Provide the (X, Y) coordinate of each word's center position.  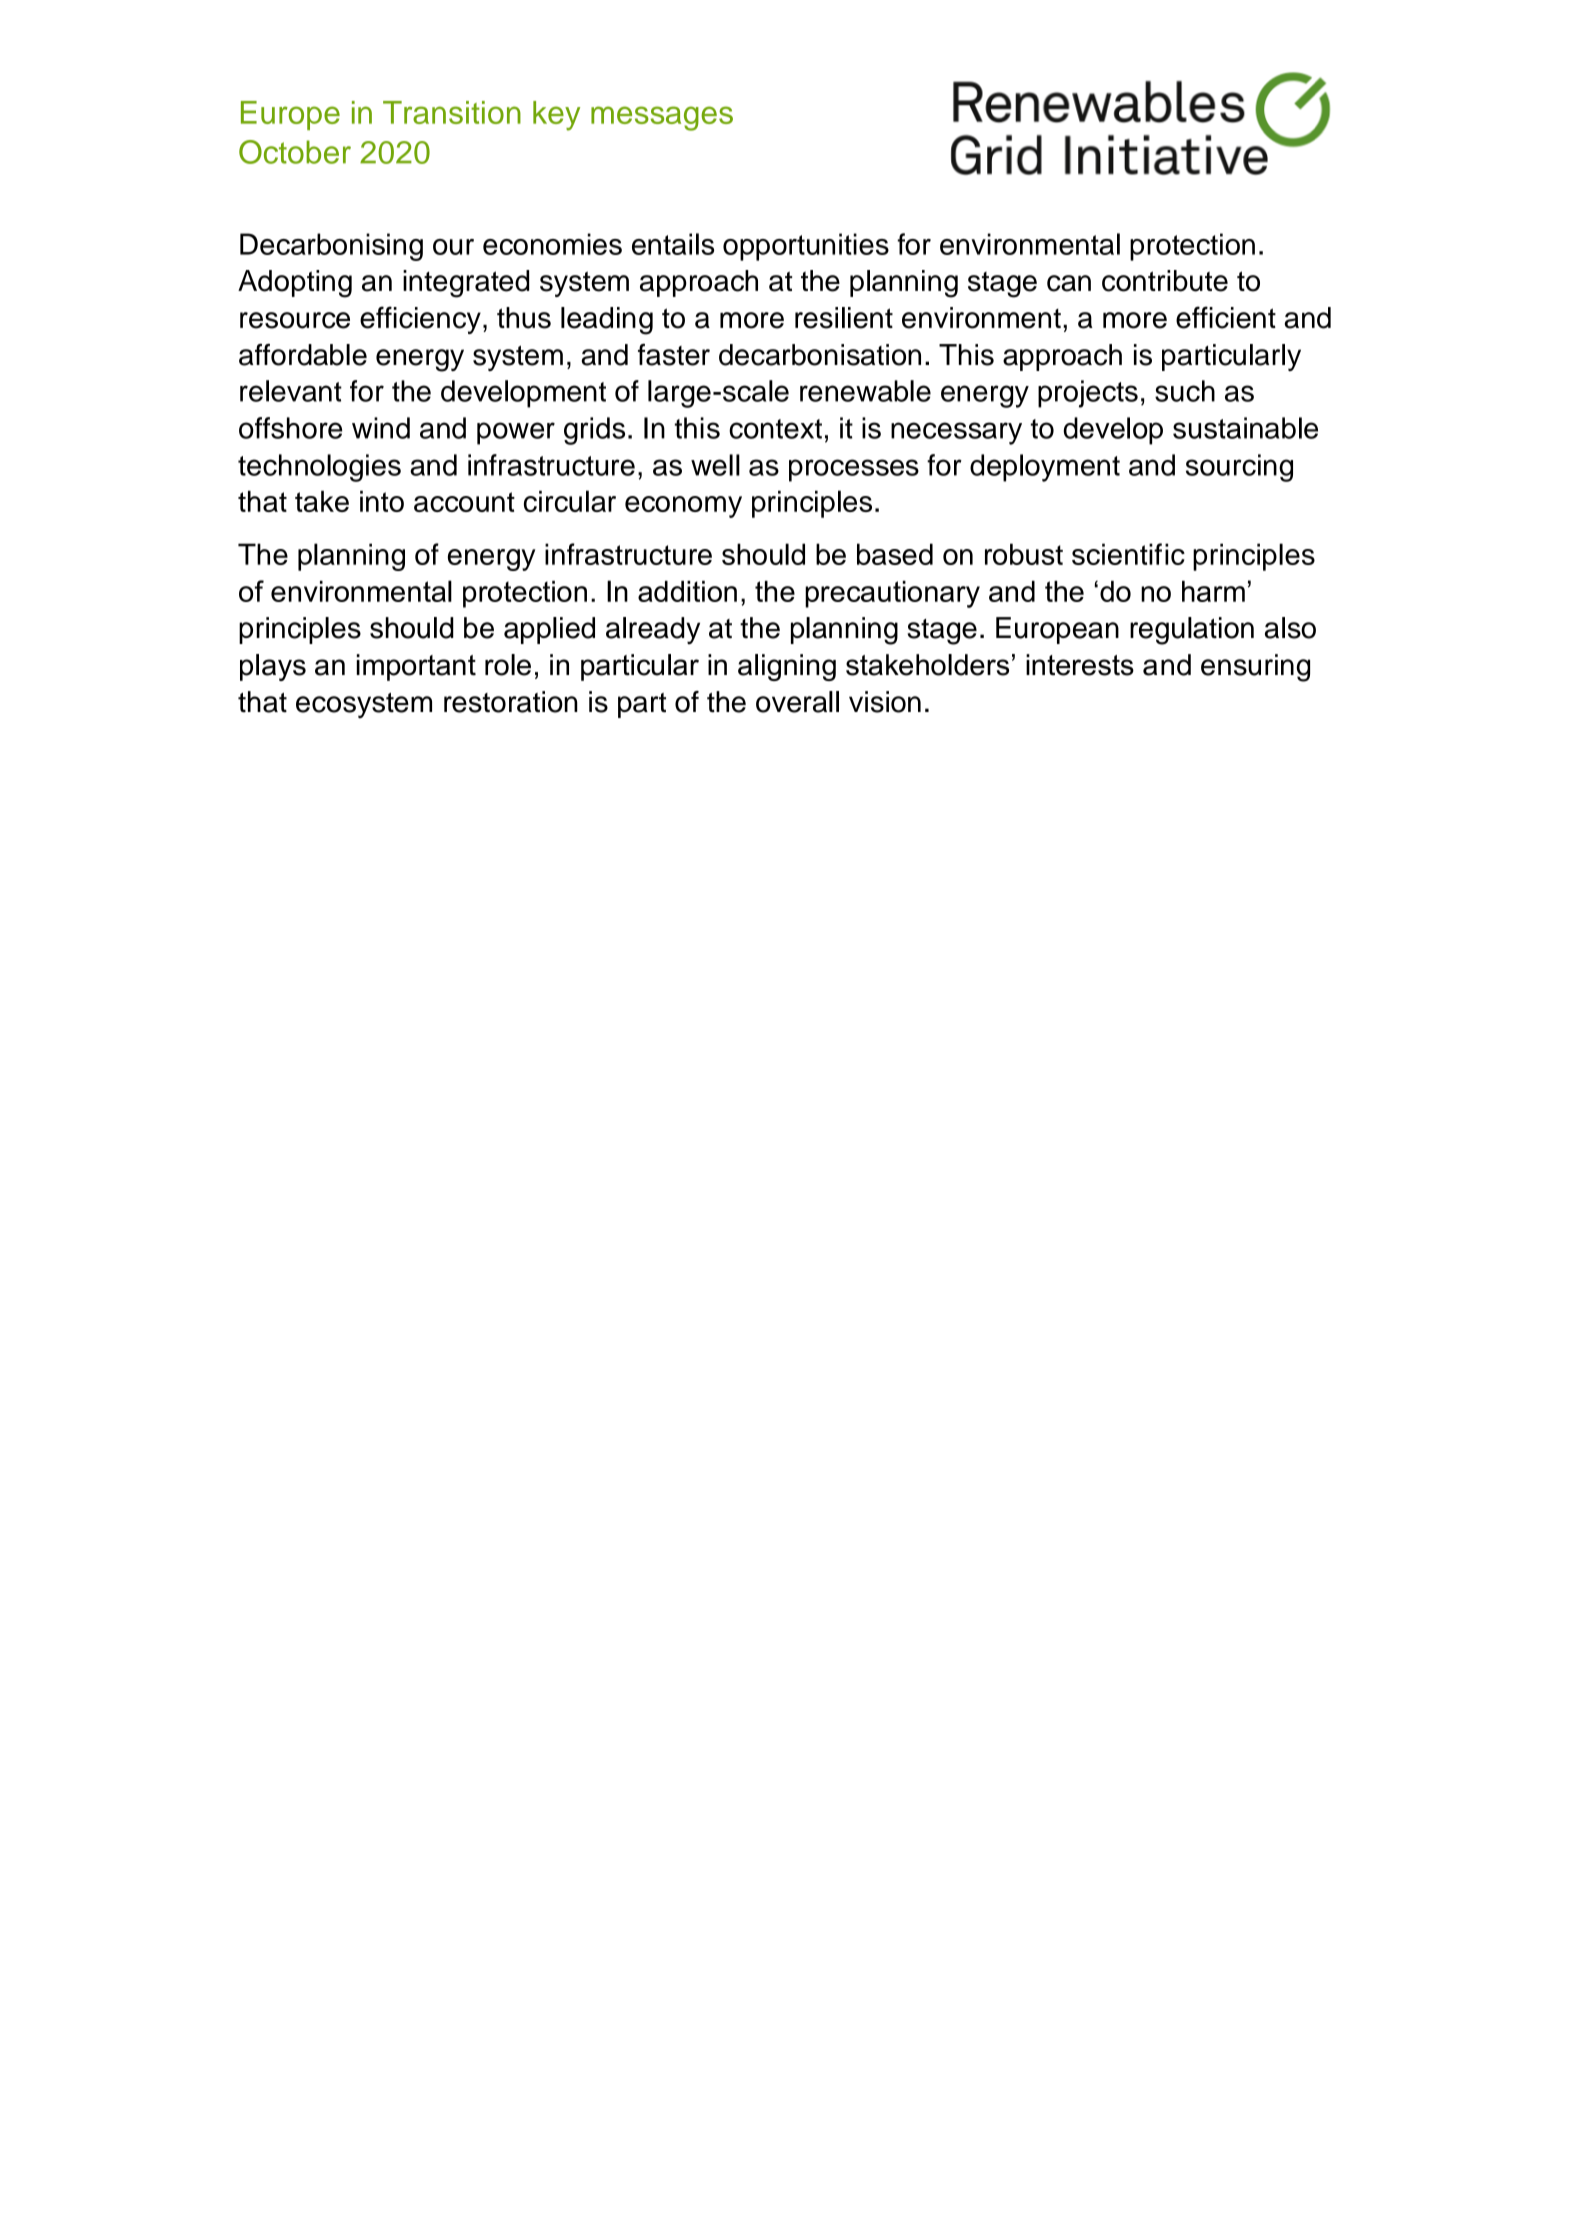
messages (662, 118)
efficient (1226, 317)
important (416, 667)
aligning (787, 667)
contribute (1165, 281)
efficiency (420, 320)
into (382, 501)
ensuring (1255, 668)
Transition (452, 112)
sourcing (1239, 468)
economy (683, 507)
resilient (844, 318)
